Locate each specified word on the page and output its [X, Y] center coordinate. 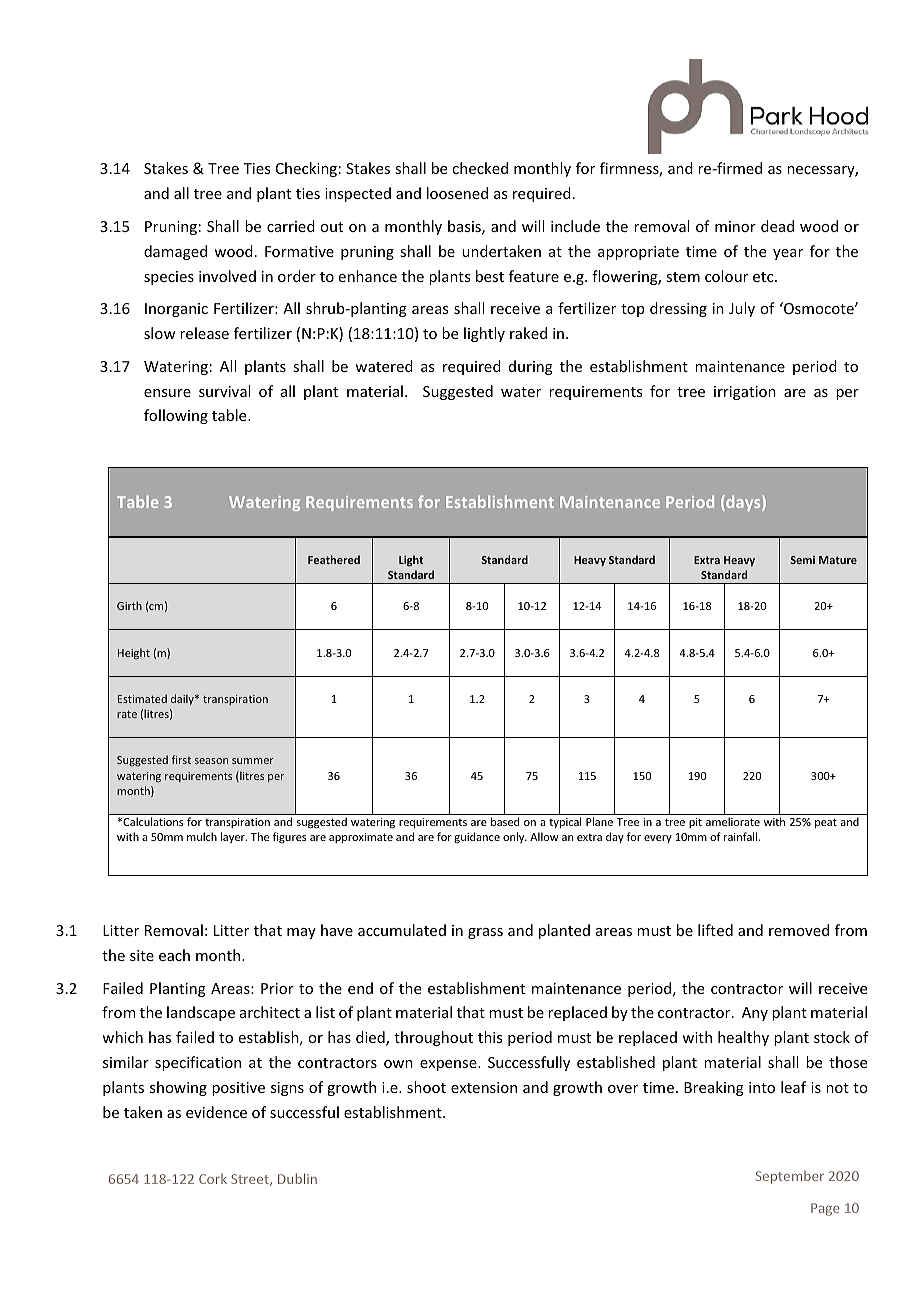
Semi [802, 560]
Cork [213, 1179]
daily [183, 699]
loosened [457, 193]
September [790, 1177]
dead [777, 226]
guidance [477, 837]
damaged [175, 252]
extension [484, 1087]
